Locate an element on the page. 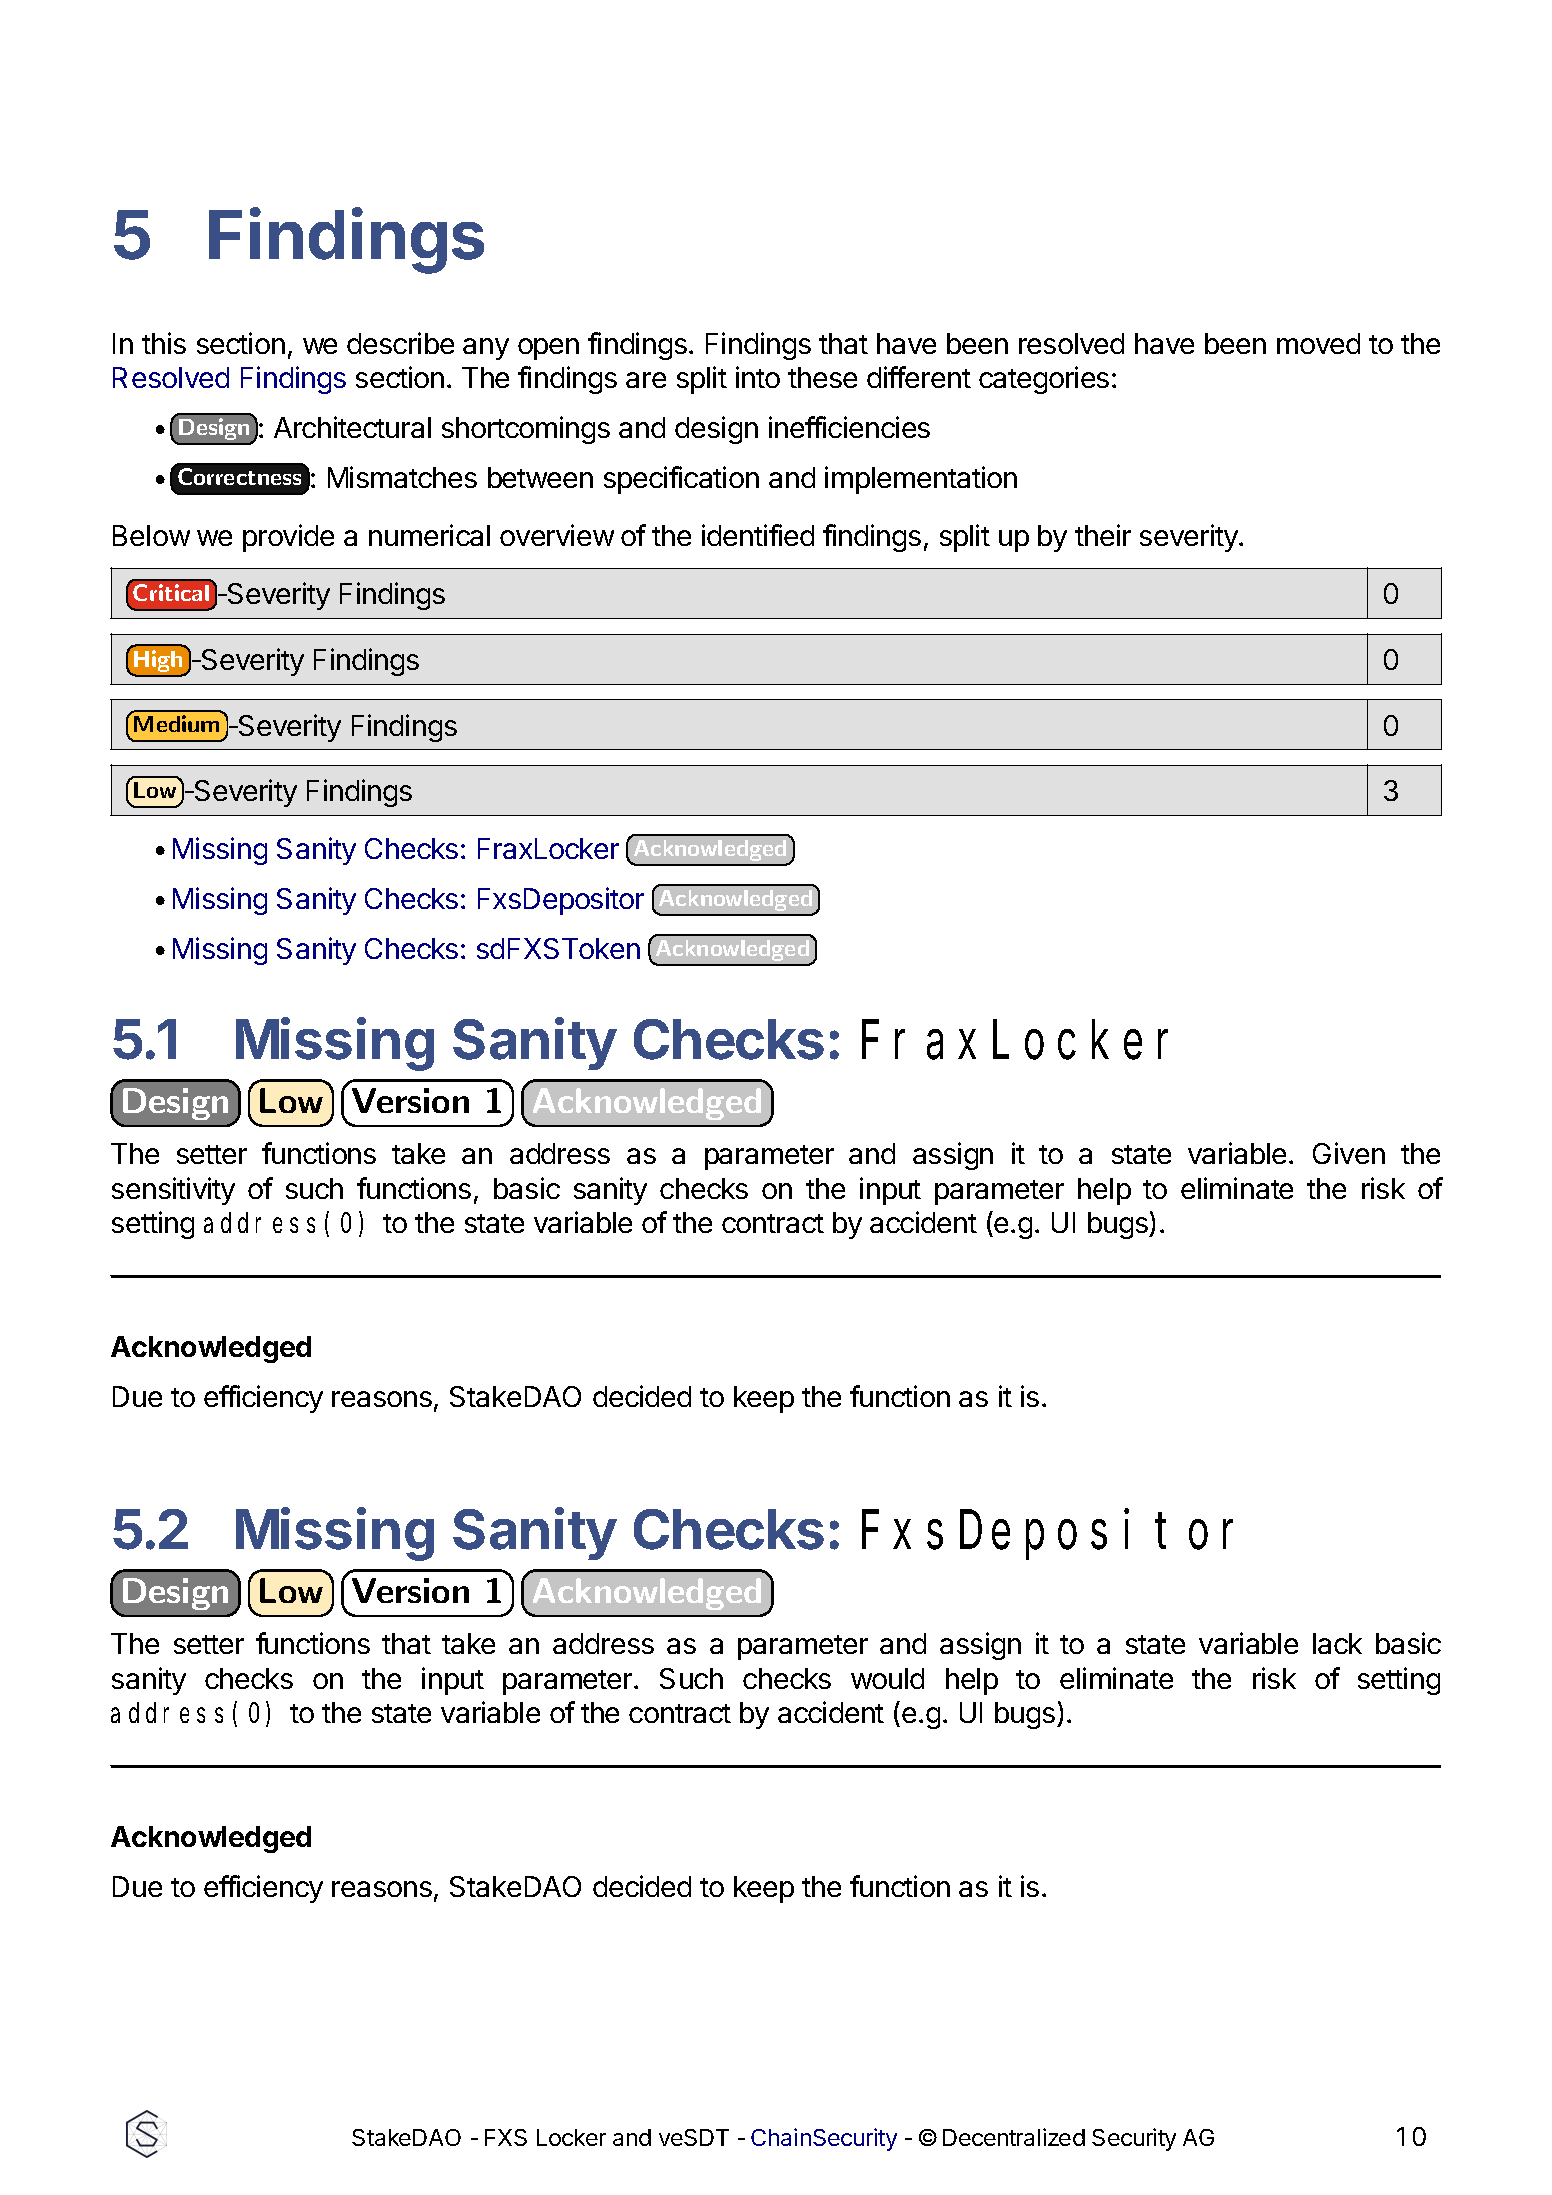  their is located at coordinates (1103, 535).
